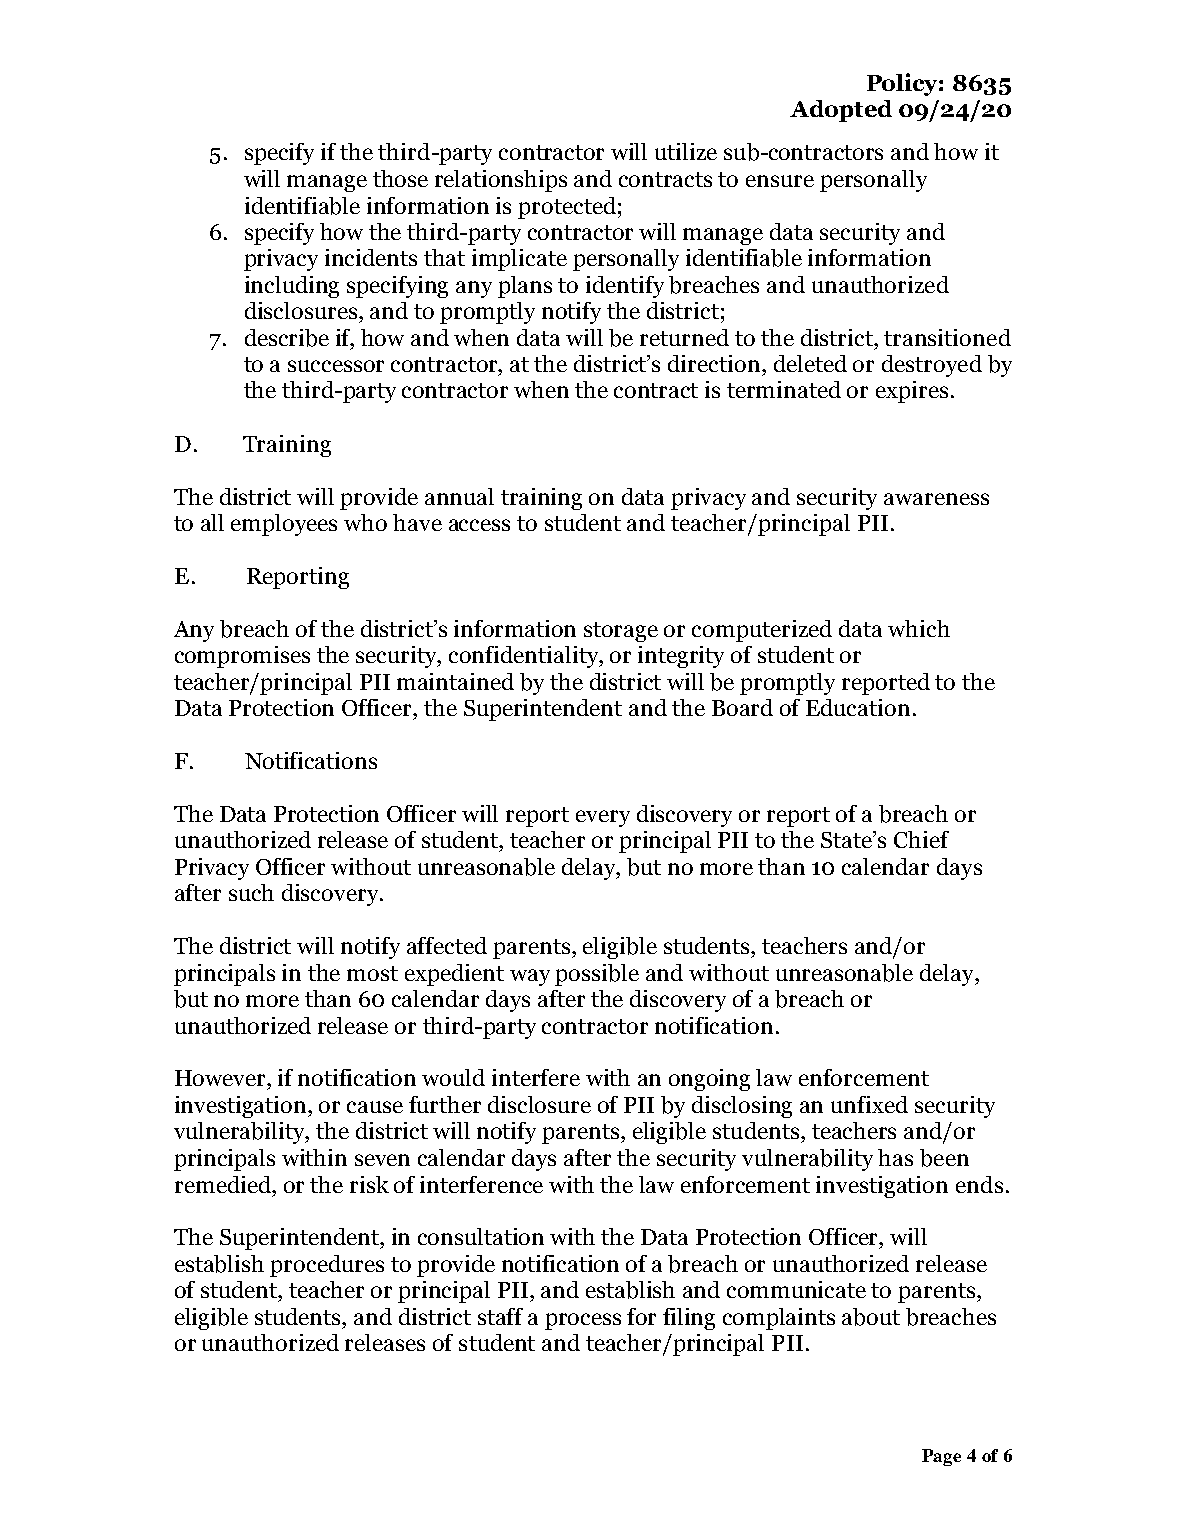 The height and width of the image is (1537, 1187). Describe the element at coordinates (327, 1266) in the image. I see `procedures` at that location.
